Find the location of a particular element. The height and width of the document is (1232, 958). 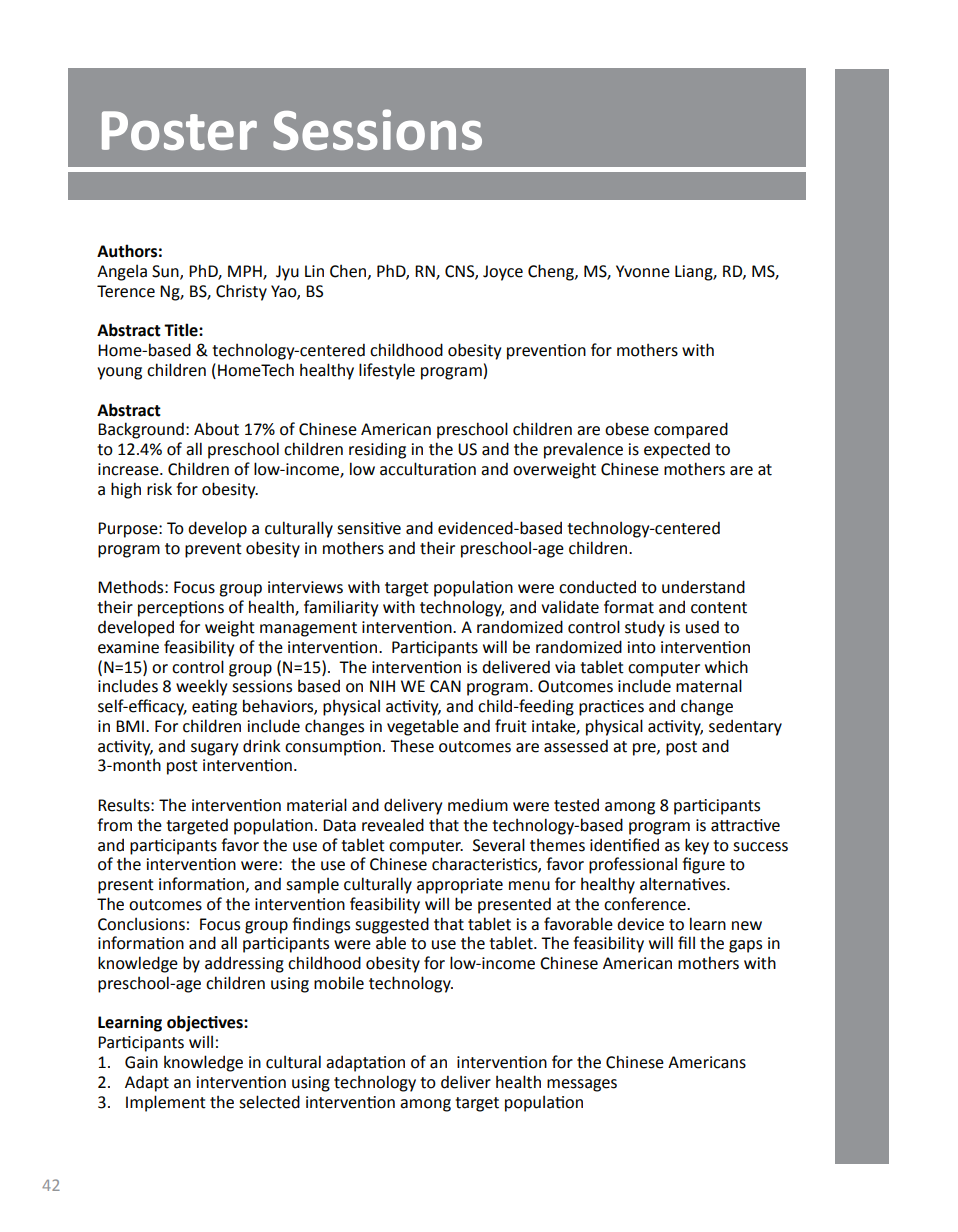

Yvonne is located at coordinates (643, 271).
